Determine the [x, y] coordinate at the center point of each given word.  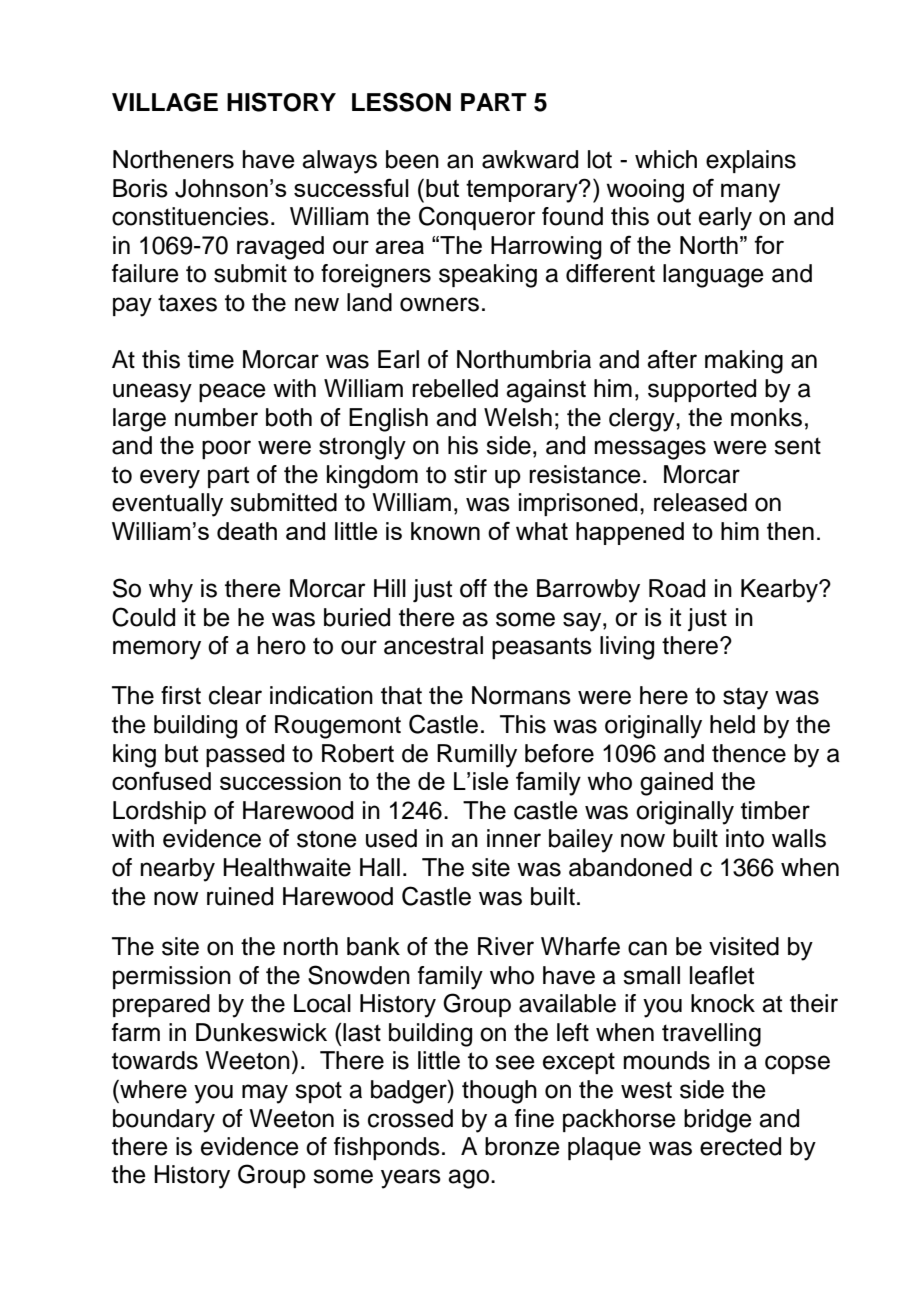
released [700, 502]
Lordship [159, 812]
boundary [164, 1121]
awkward [530, 159]
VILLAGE [165, 102]
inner [514, 838]
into [745, 838]
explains [751, 161]
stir [470, 474]
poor [226, 449]
